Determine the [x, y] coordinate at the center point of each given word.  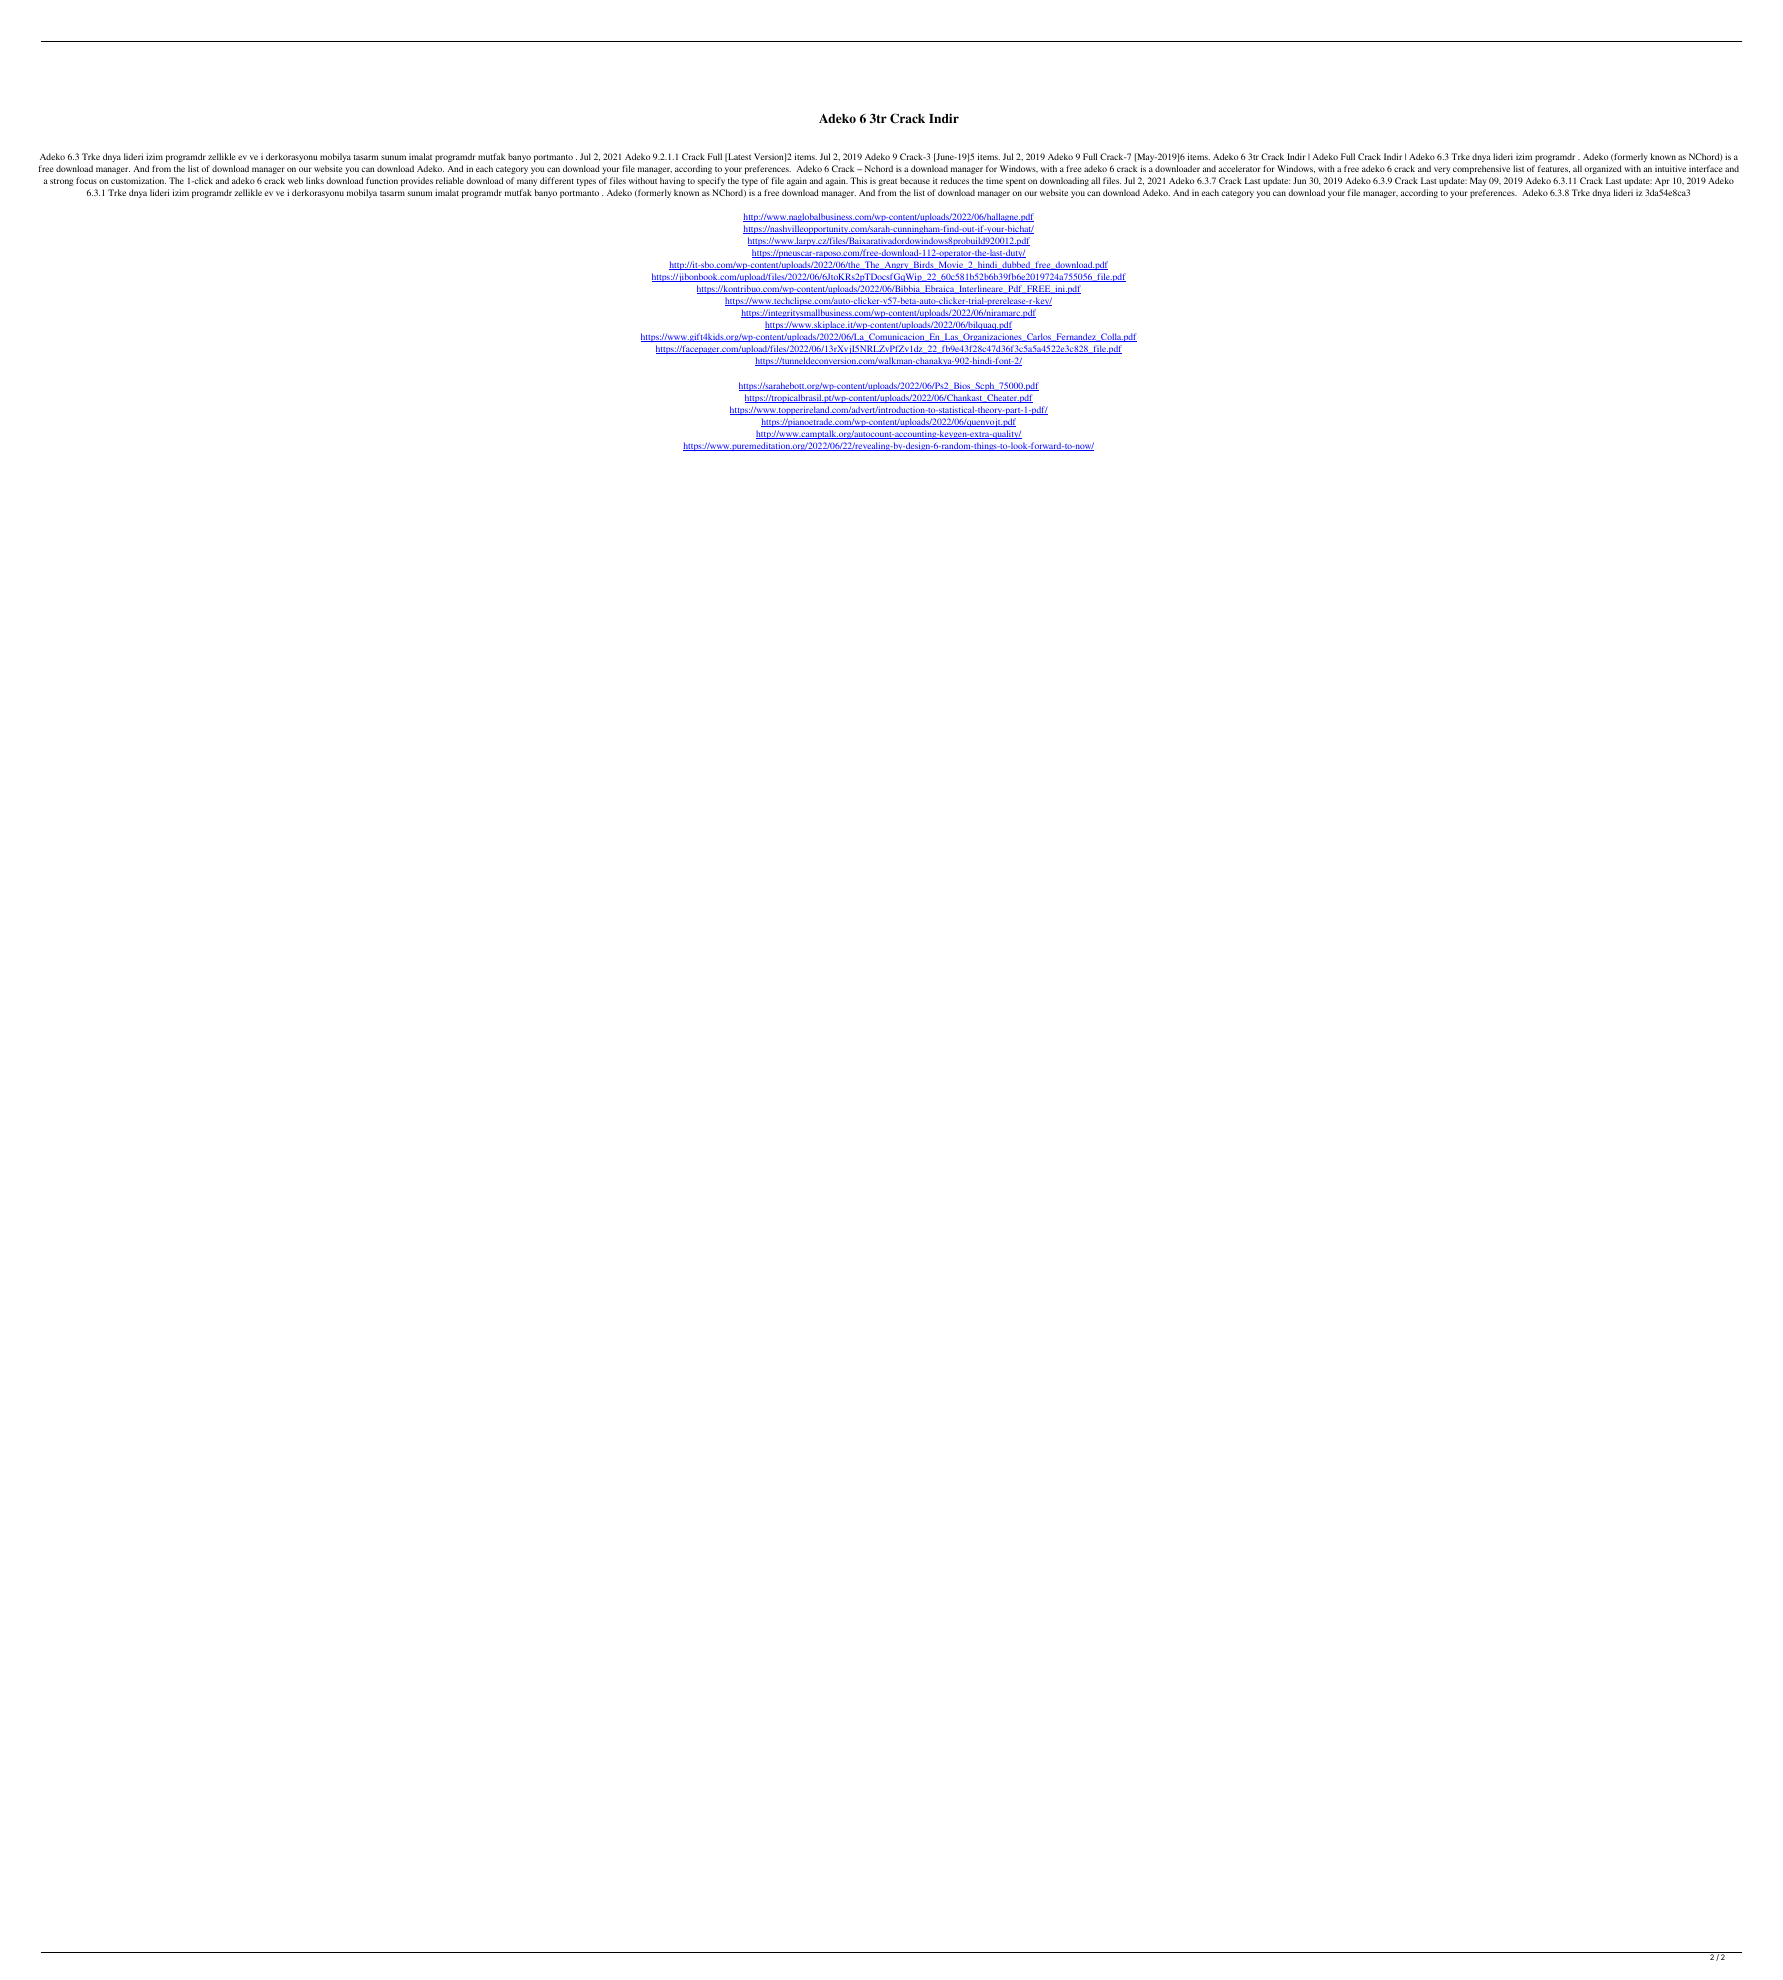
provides [417, 181]
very [1442, 170]
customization [138, 180]
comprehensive [1481, 169]
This [858, 180]
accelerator [1240, 168]
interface [1705, 168]
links [315, 180]
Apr [1662, 182]
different [557, 180]
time [994, 180]
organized [1603, 169]
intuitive [1670, 168]
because [915, 180]
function [382, 180]
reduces [955, 180]
